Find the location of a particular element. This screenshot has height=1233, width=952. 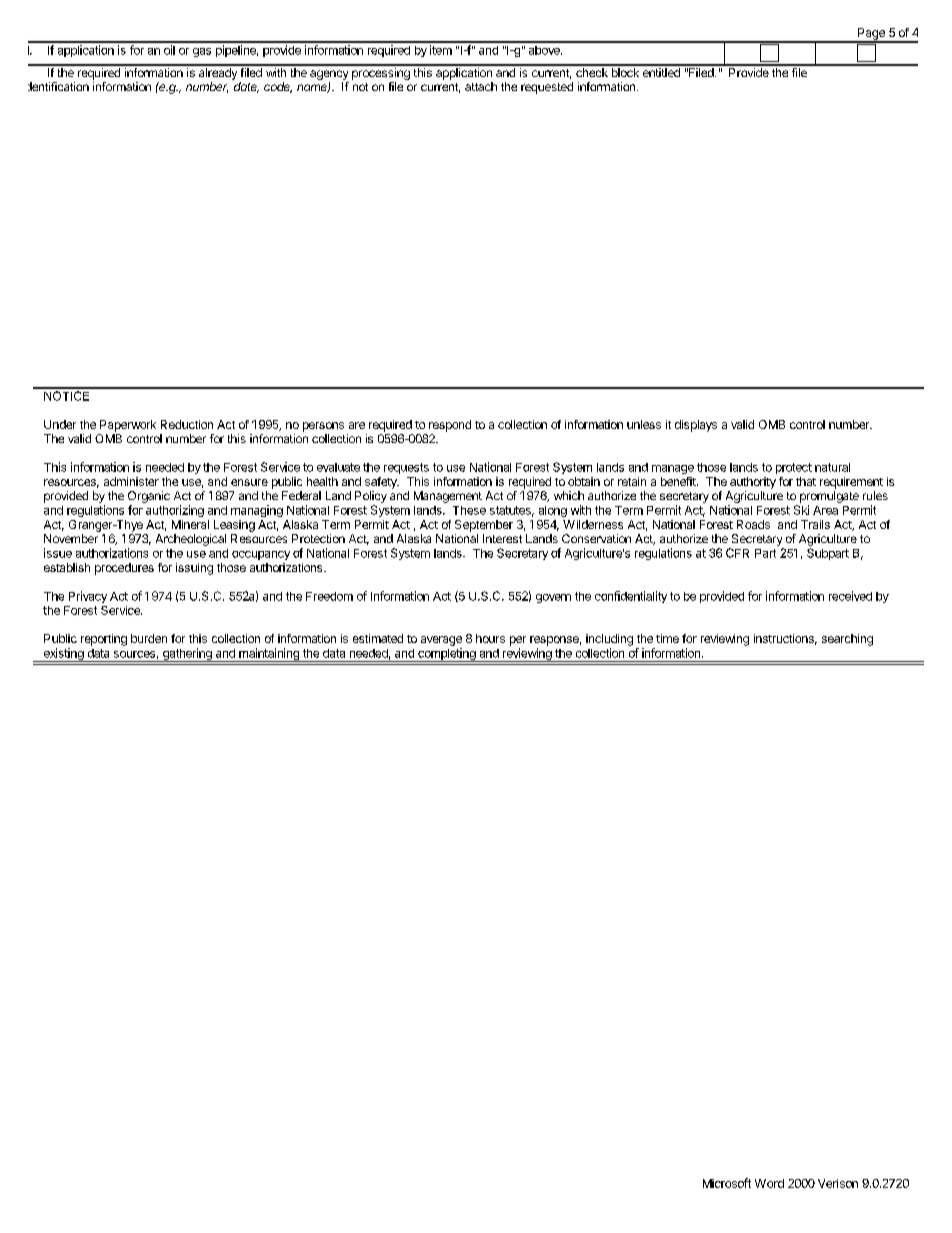

gas is located at coordinates (202, 52).
